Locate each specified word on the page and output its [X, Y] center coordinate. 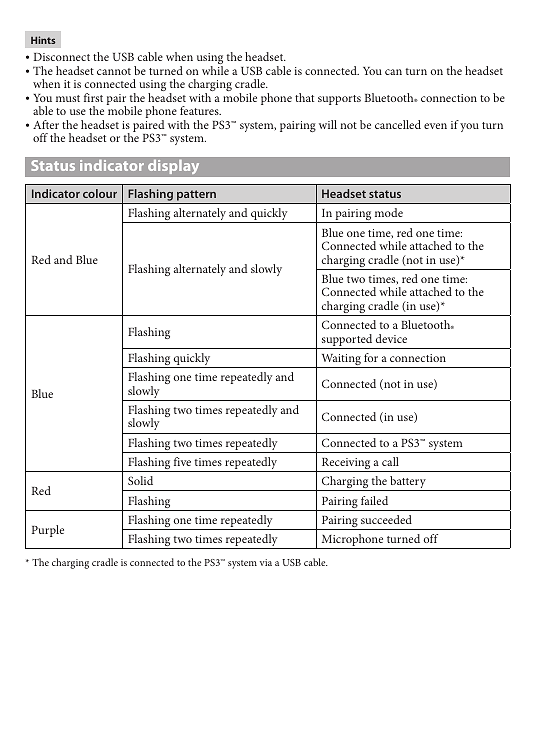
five [182, 461]
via [266, 562]
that [304, 97]
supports [339, 100]
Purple [48, 531]
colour [100, 193]
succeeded [386, 519]
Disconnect [62, 57]
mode [389, 212]
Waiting [341, 361]
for [371, 357]
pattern [196, 195]
